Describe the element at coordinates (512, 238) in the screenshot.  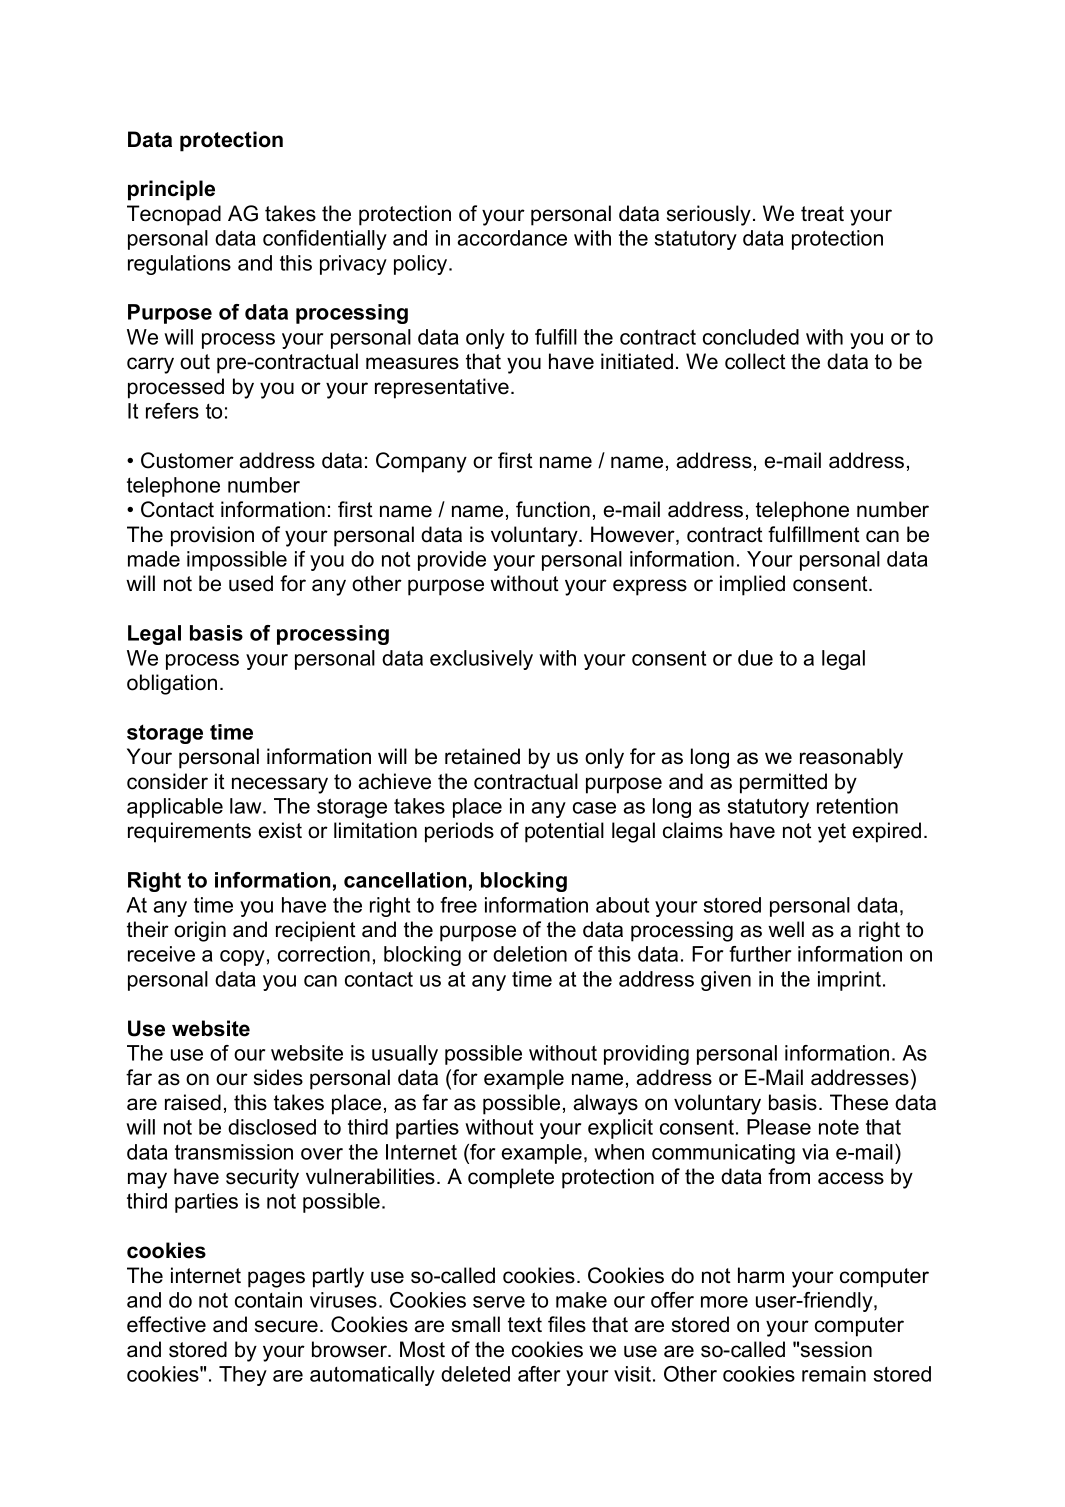
I see `accordance` at that location.
